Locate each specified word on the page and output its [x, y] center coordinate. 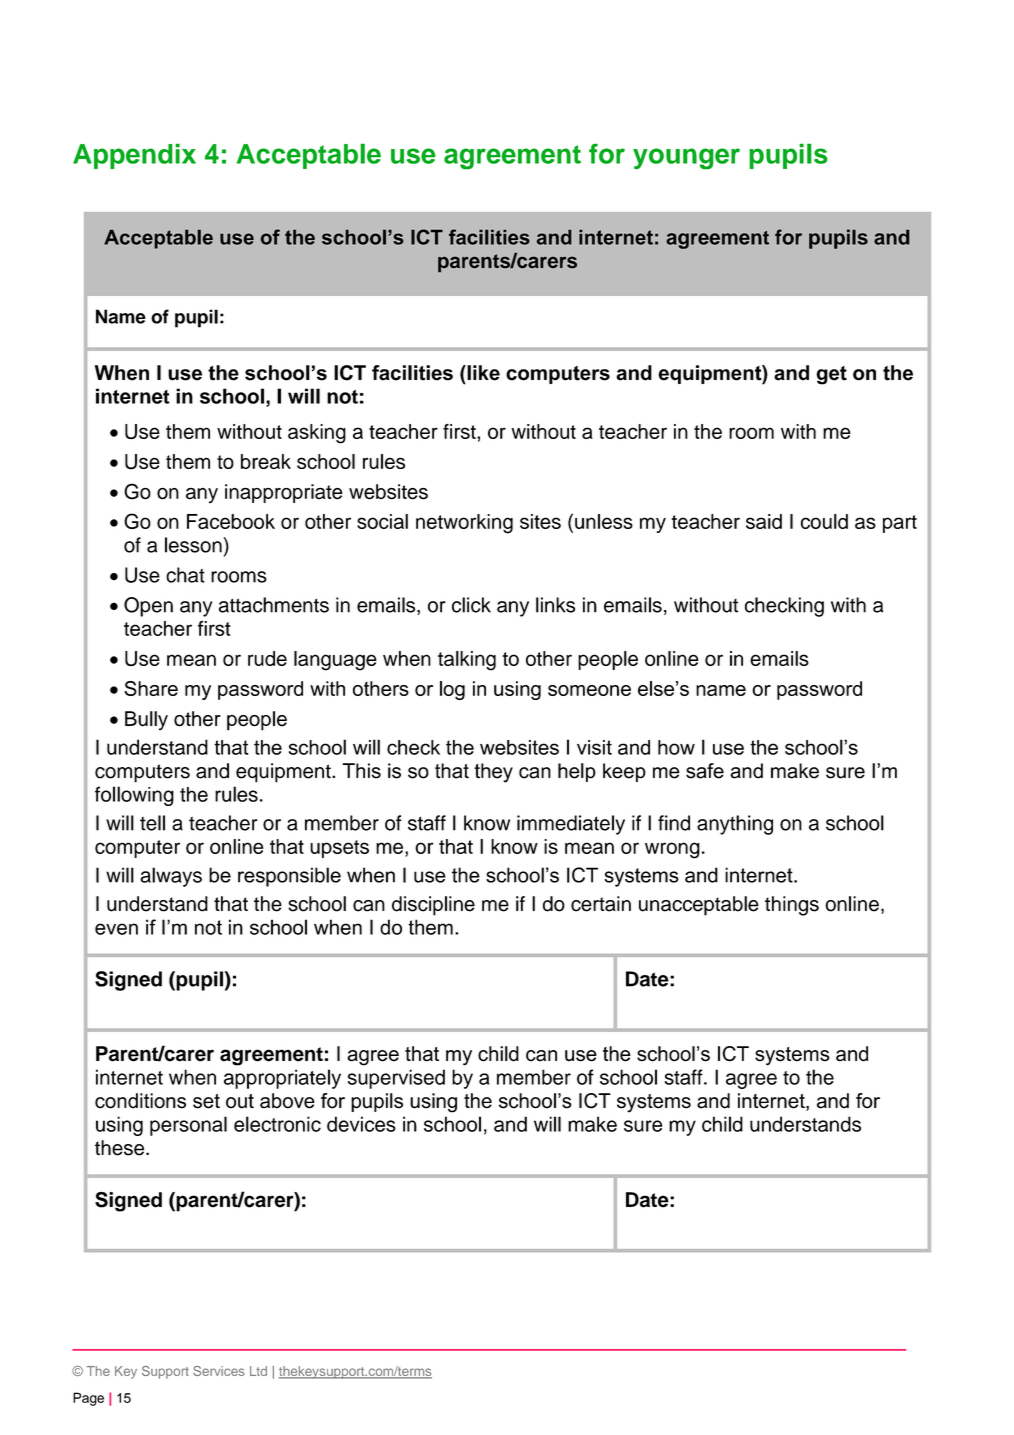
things [792, 906]
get [831, 375]
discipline [433, 906]
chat [185, 575]
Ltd [258, 1371]
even [116, 929]
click [471, 605]
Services [219, 1371]
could [824, 521]
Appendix [134, 156]
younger [686, 159]
